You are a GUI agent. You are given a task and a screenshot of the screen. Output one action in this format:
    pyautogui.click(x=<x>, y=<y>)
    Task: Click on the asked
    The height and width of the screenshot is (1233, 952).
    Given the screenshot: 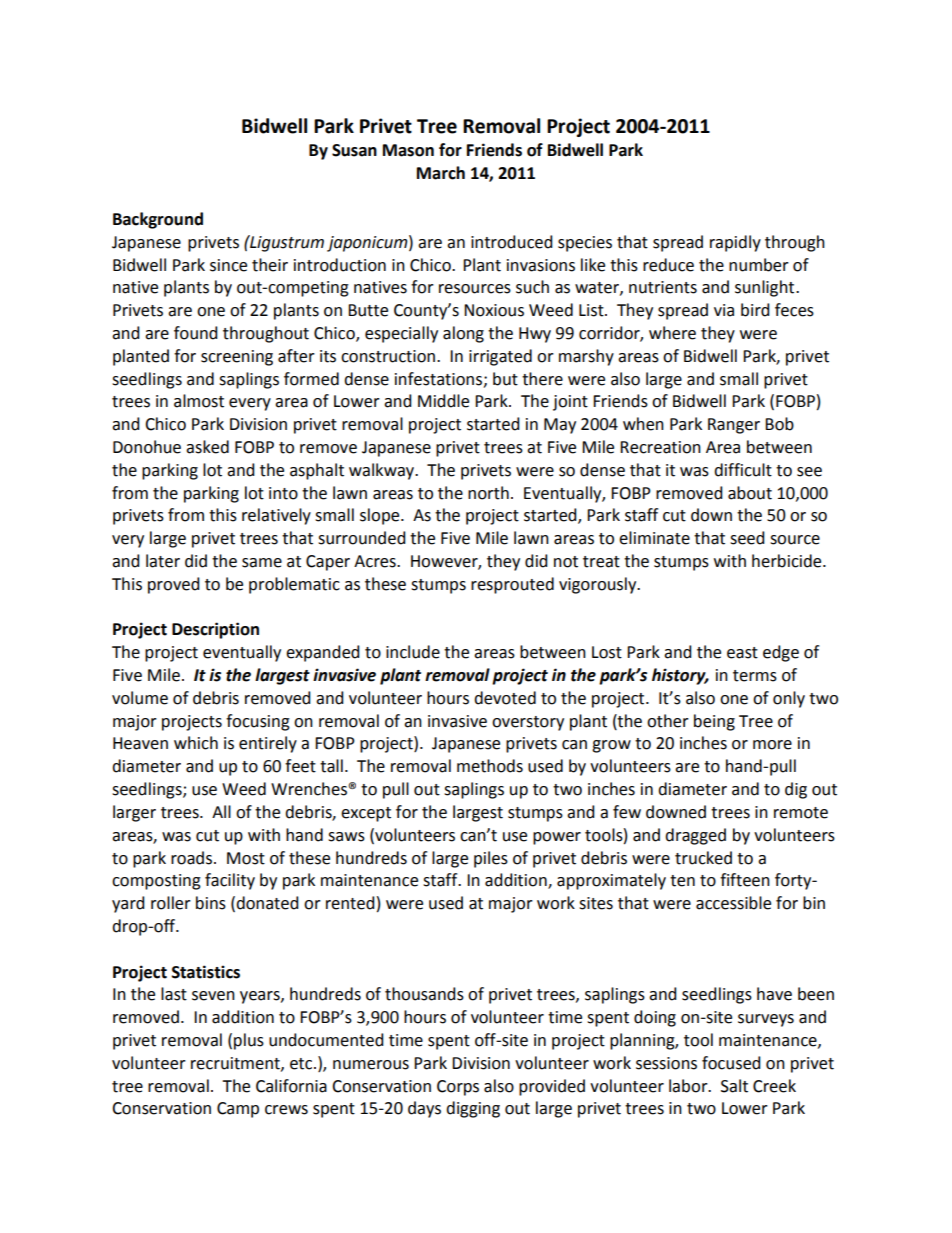 What is the action you would take?
    pyautogui.click(x=207, y=447)
